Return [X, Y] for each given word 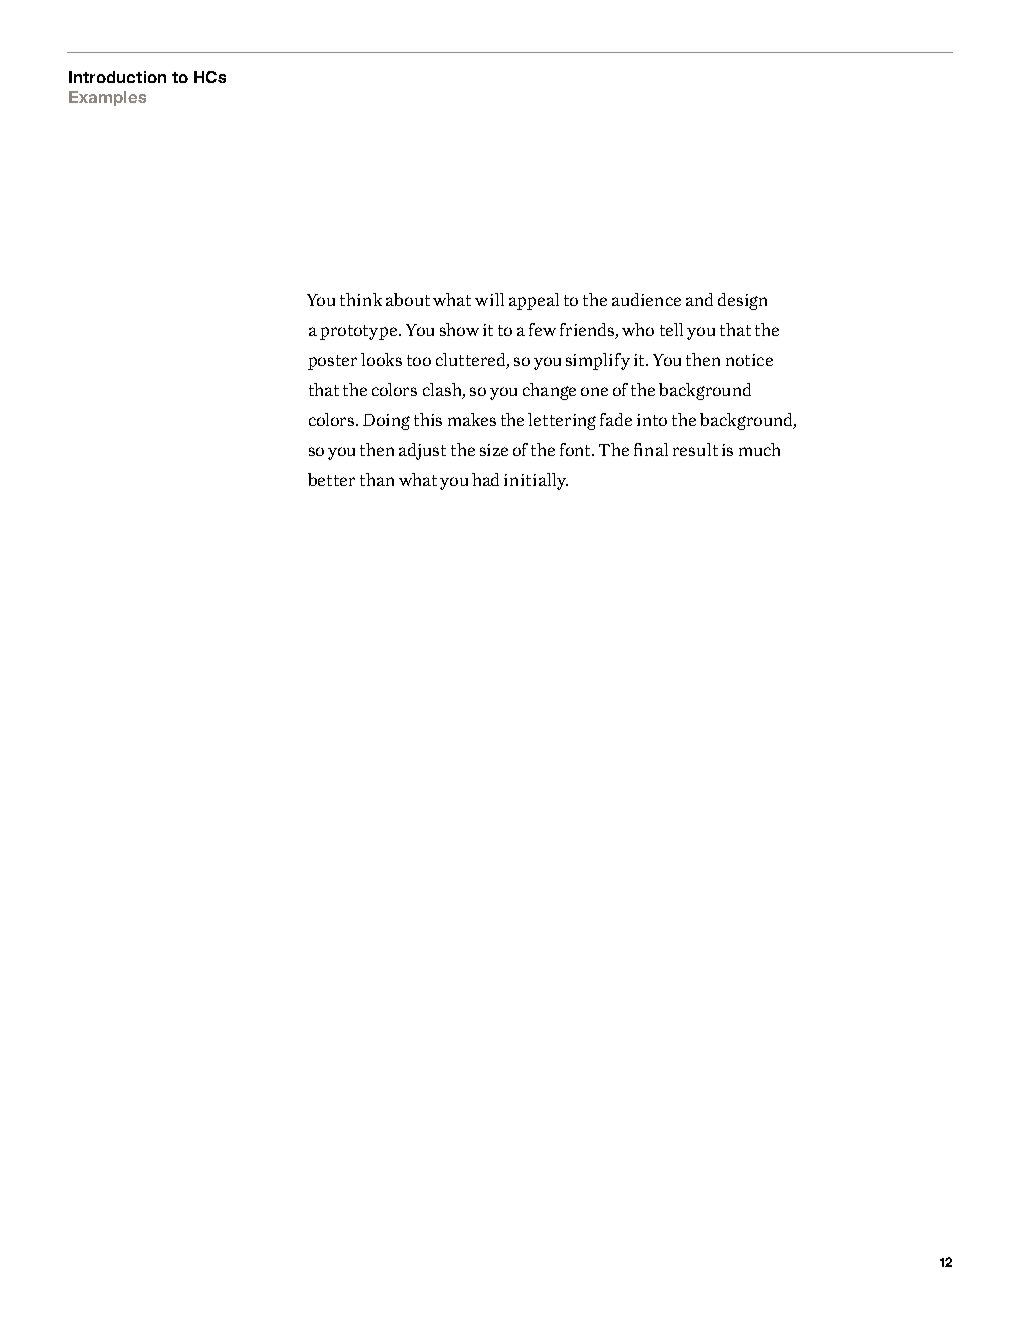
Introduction [117, 77]
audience [646, 299]
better [331, 479]
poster [332, 362]
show [459, 329]
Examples [107, 98]
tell [671, 329]
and [699, 299]
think [361, 299]
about [408, 299]
